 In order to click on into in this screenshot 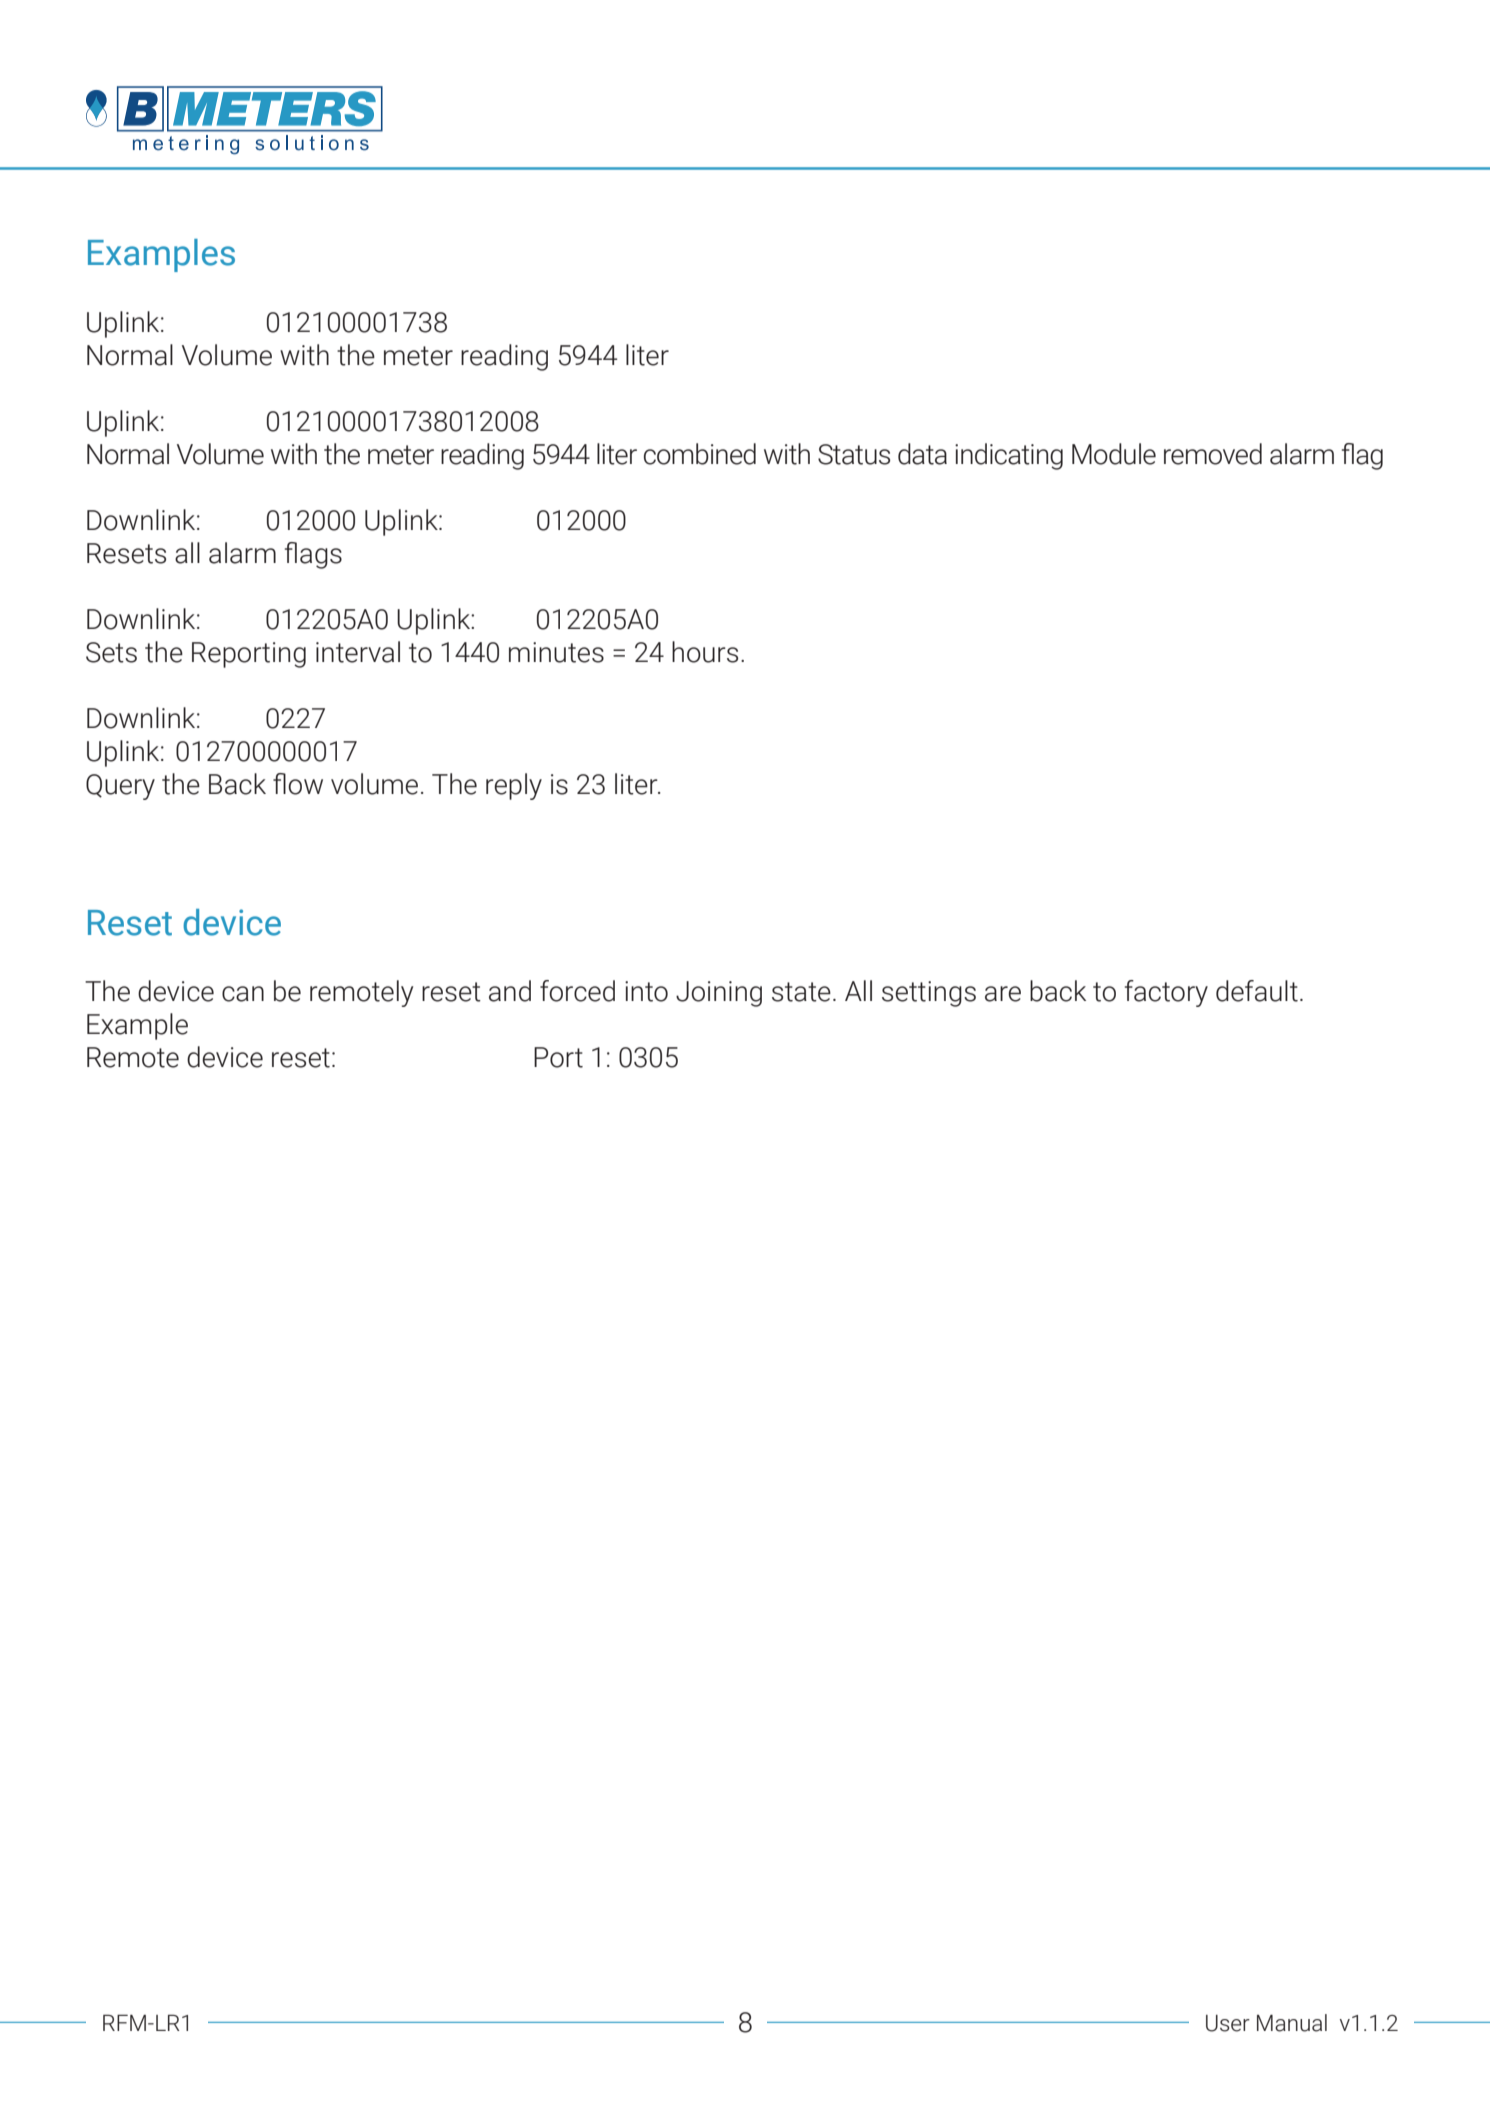, I will do `click(646, 991)`.
